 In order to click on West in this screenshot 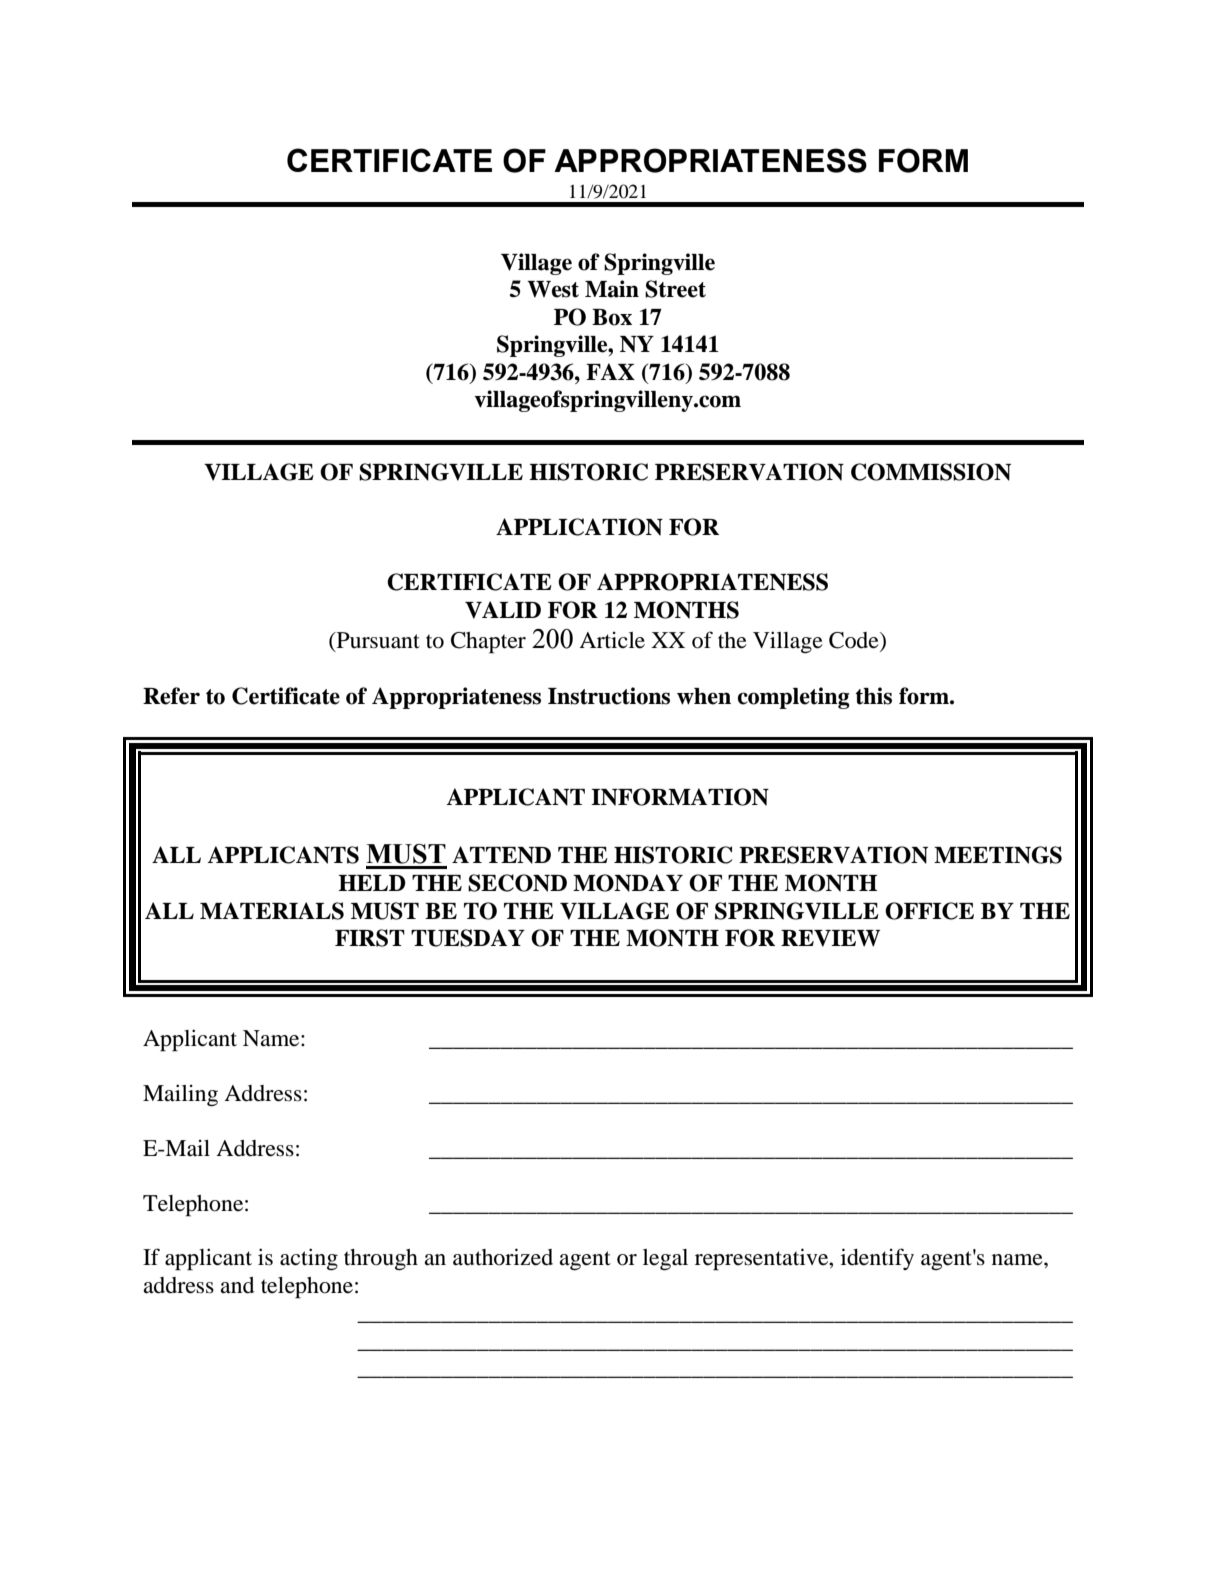, I will do `click(553, 289)`.
